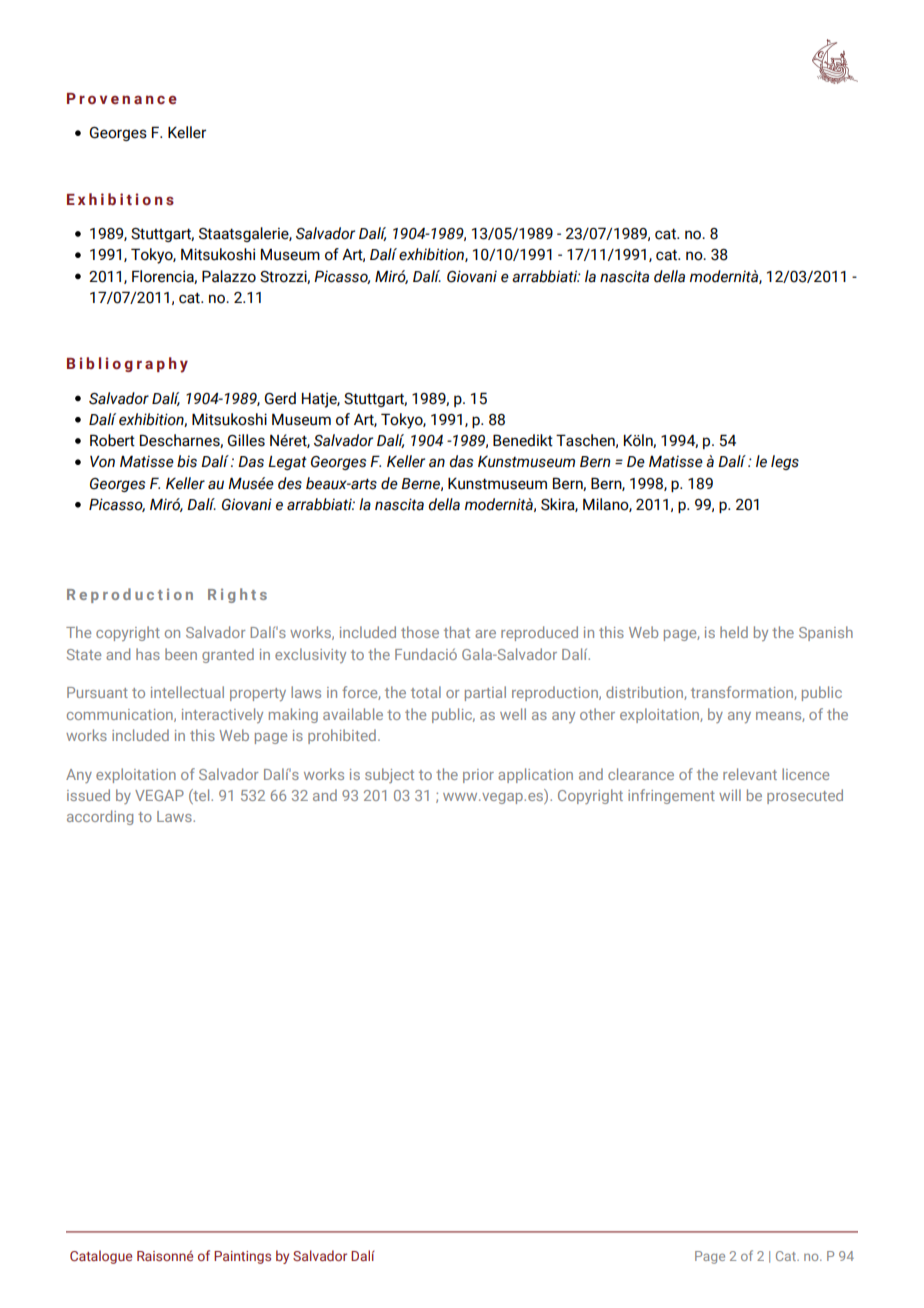  What do you see at coordinates (100, 817) in the screenshot?
I see `according` at bounding box center [100, 817].
